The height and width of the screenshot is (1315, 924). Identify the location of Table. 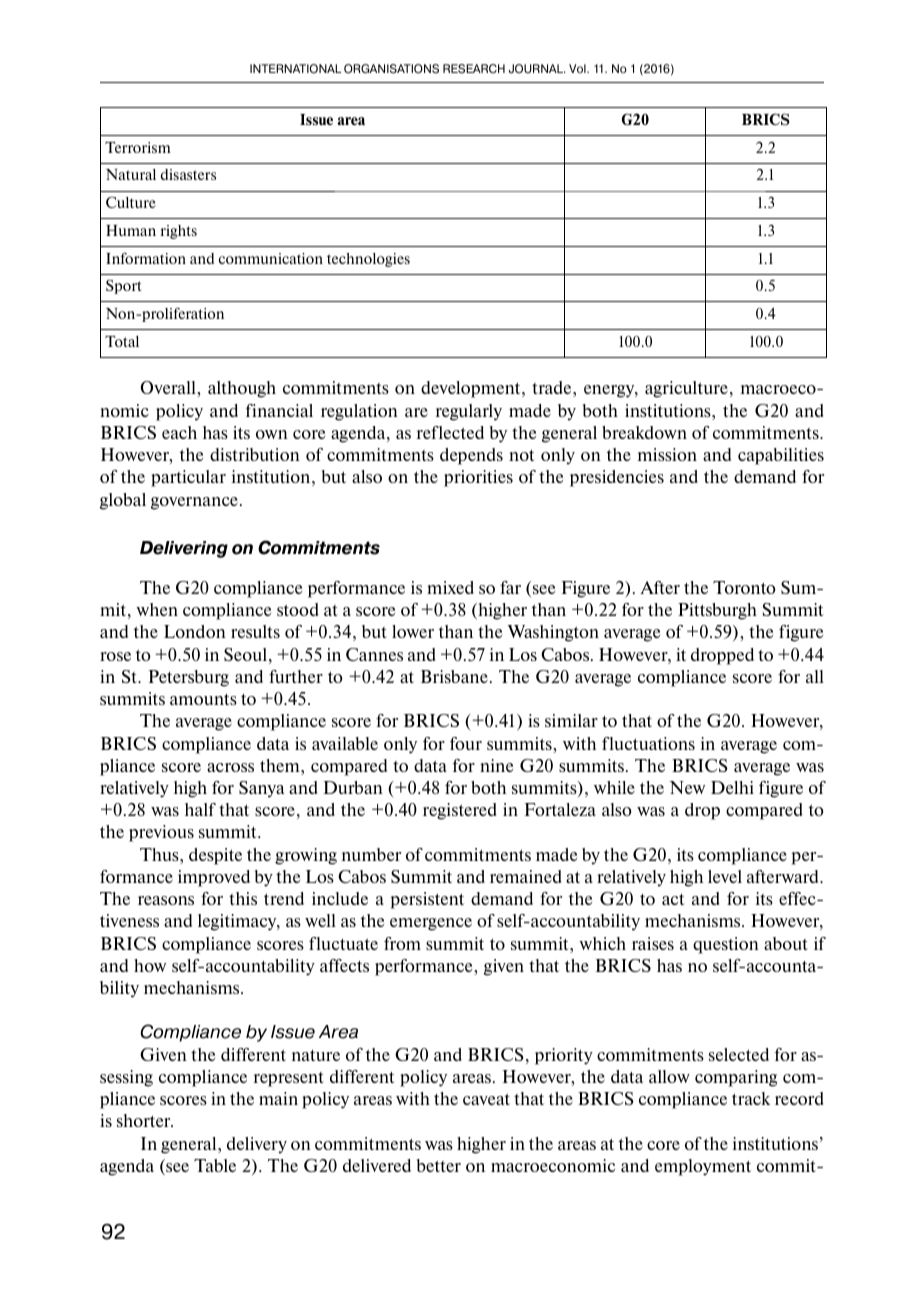
(215, 1165).
